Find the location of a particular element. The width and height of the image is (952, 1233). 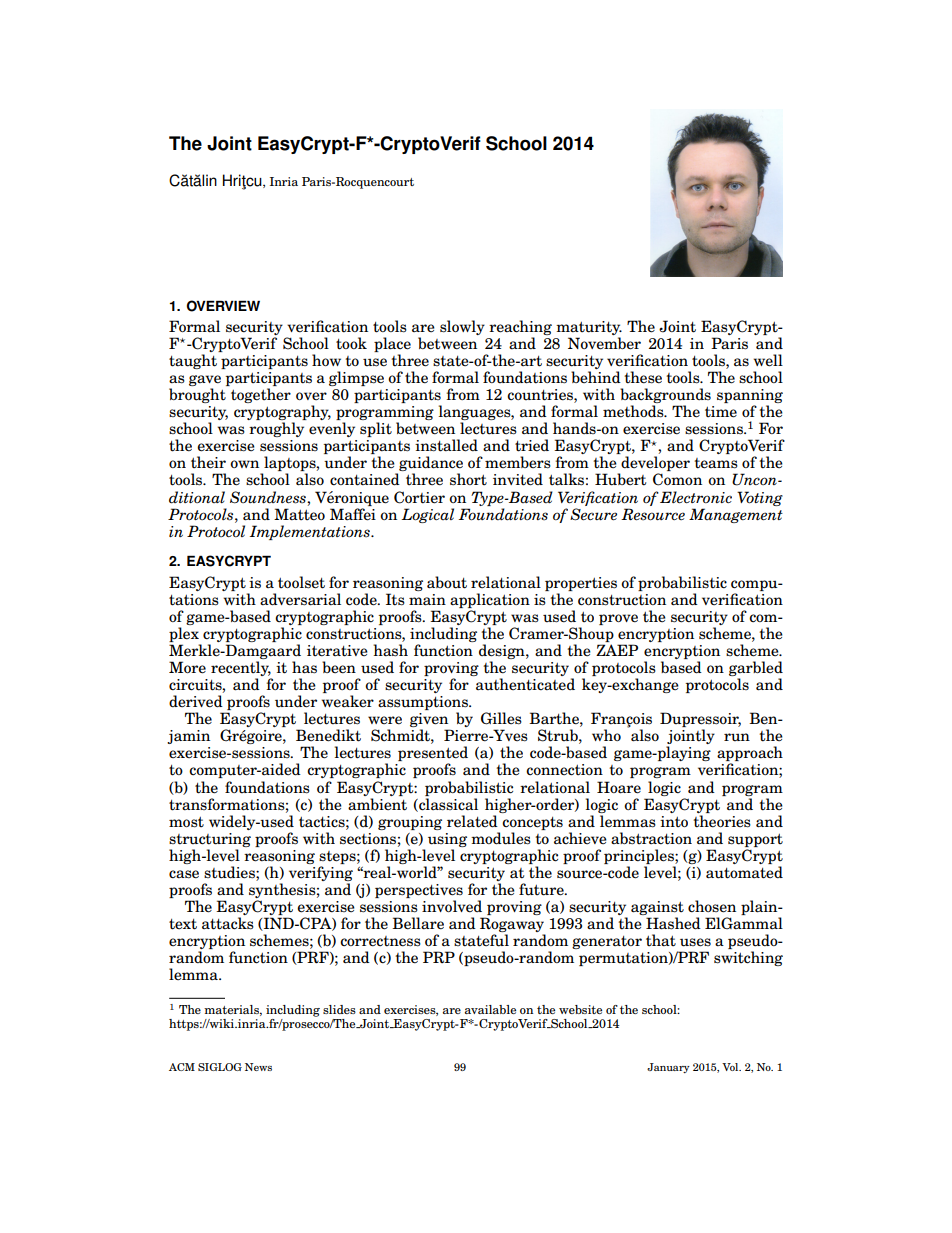

prove is located at coordinates (618, 619).
